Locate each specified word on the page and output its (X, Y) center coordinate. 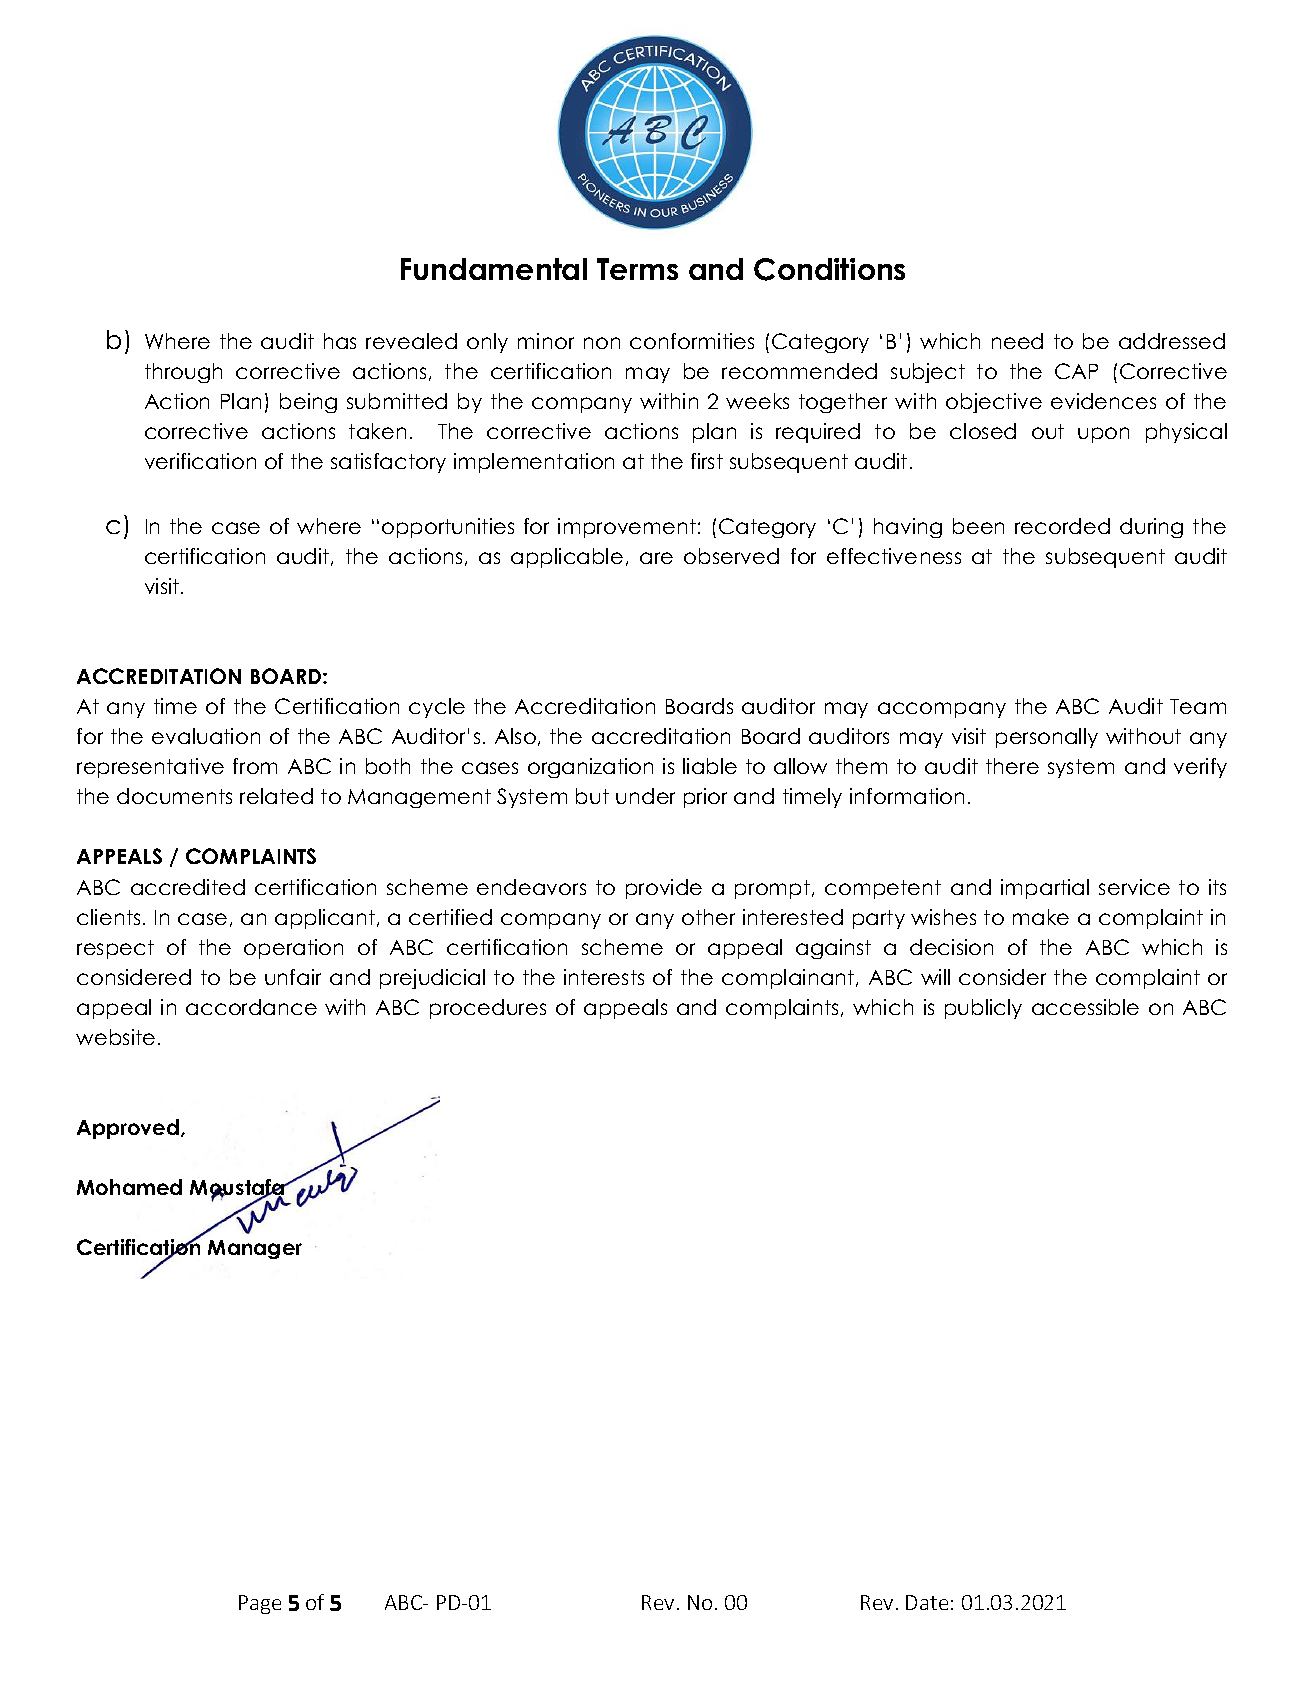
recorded (1062, 526)
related (276, 796)
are (656, 558)
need (1017, 341)
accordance (251, 1007)
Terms (637, 269)
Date (927, 1602)
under (645, 796)
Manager (255, 1249)
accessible (1085, 1007)
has (340, 341)
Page (260, 1604)
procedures (488, 1009)
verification (200, 461)
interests (604, 977)
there (1012, 766)
